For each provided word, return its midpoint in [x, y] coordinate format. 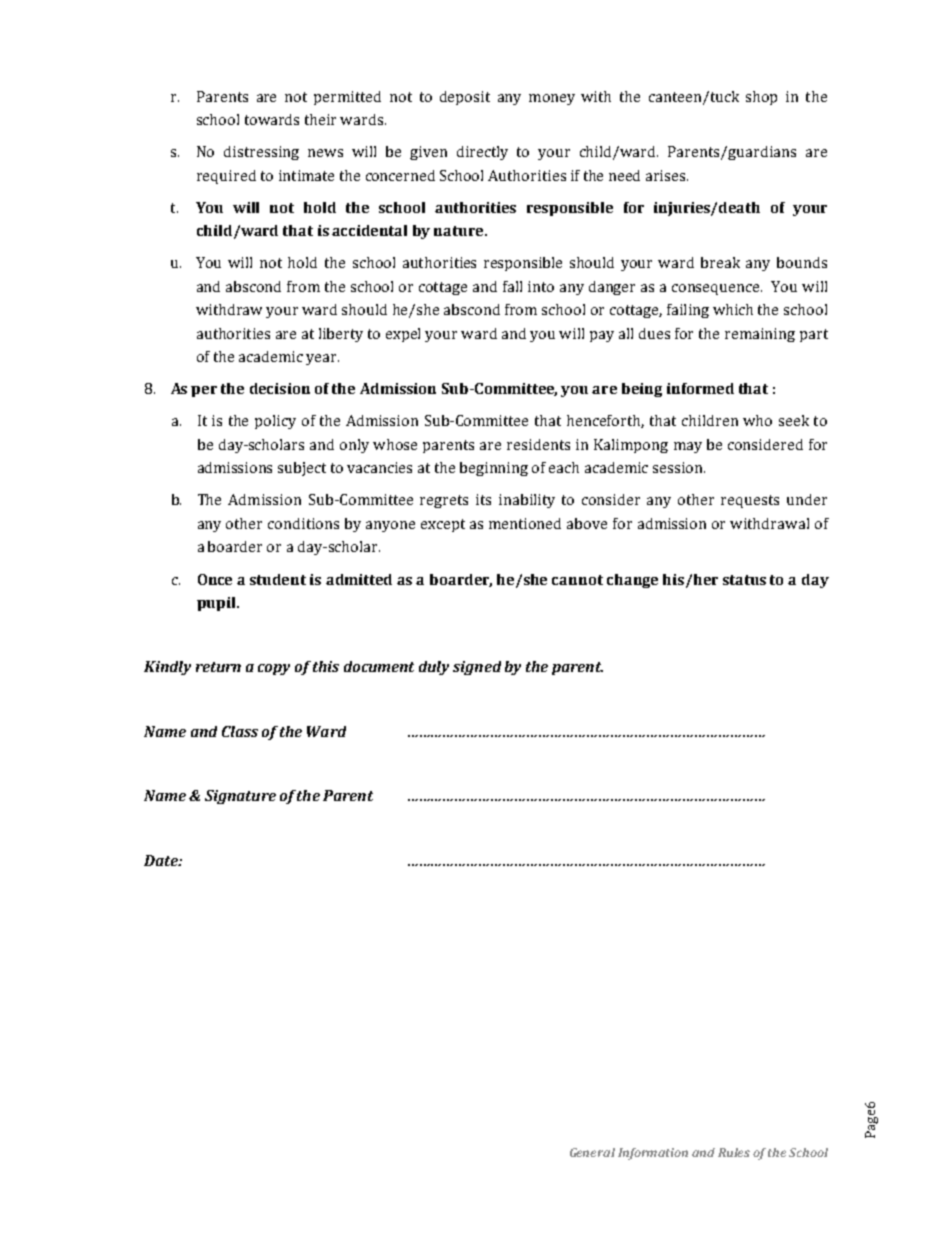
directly [482, 153]
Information [653, 1154]
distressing [261, 153]
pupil [217, 604]
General [592, 1152]
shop [761, 98]
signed [477, 668]
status [744, 580]
